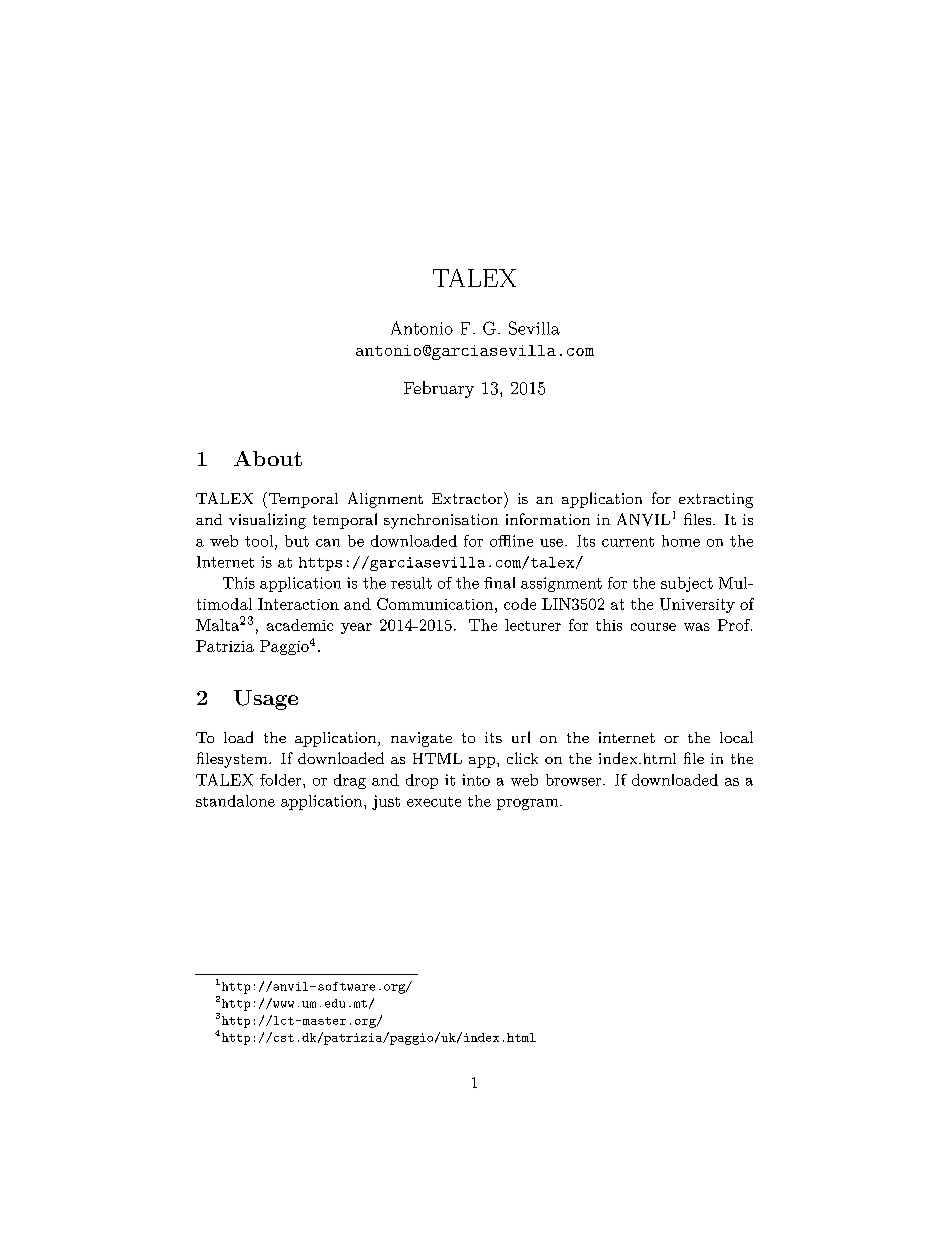 This screenshot has height=1233, width=952. Describe the element at coordinates (476, 780) in the screenshot. I see `into` at that location.
